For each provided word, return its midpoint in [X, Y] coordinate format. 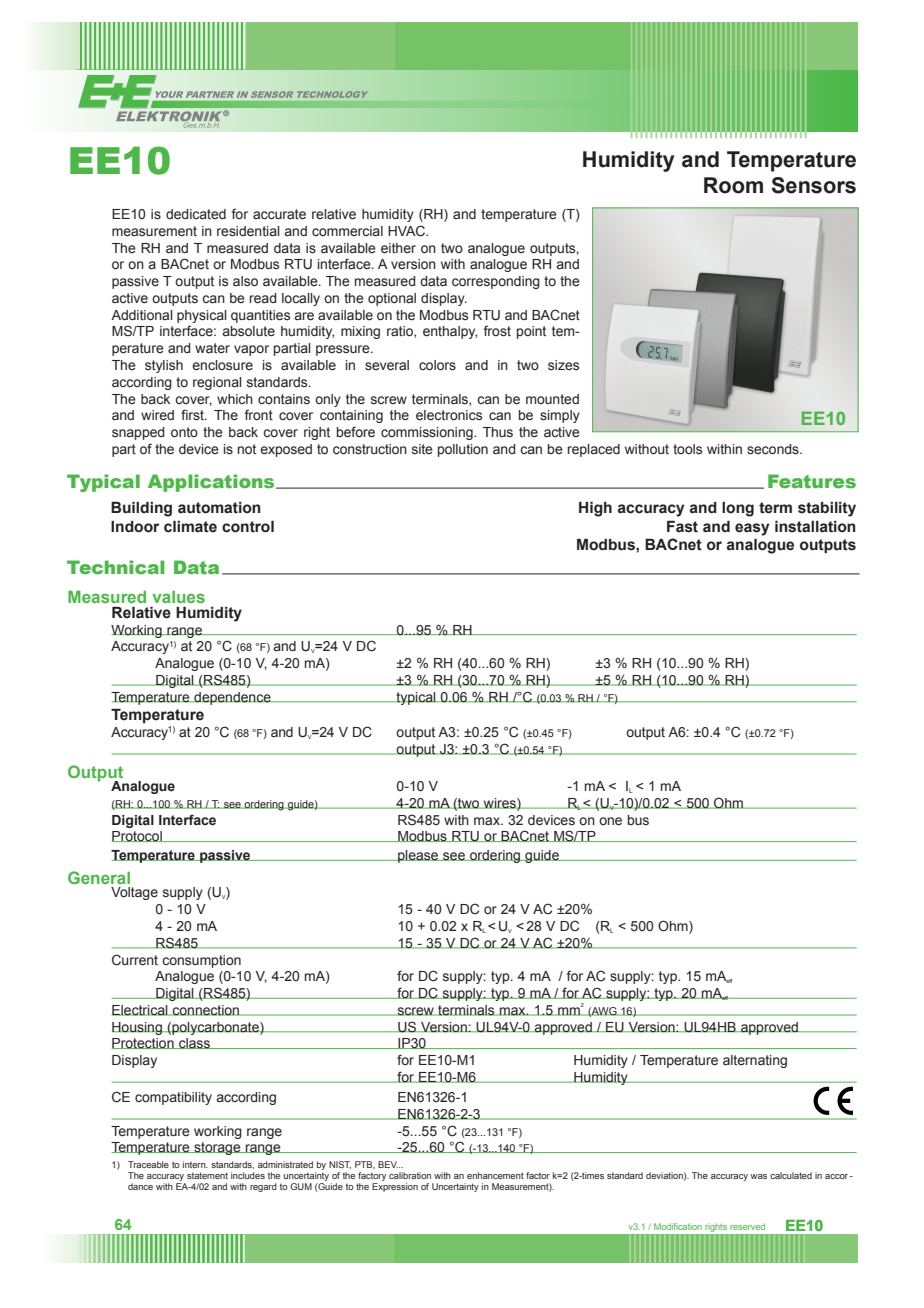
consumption [201, 961]
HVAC [407, 231]
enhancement [495, 1175]
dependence [232, 698]
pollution [463, 450]
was [758, 1176]
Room [733, 185]
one [610, 821]
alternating [755, 1061]
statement [207, 1175]
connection [206, 1010]
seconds [774, 449]
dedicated [196, 214]
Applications [212, 483]
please [418, 856]
